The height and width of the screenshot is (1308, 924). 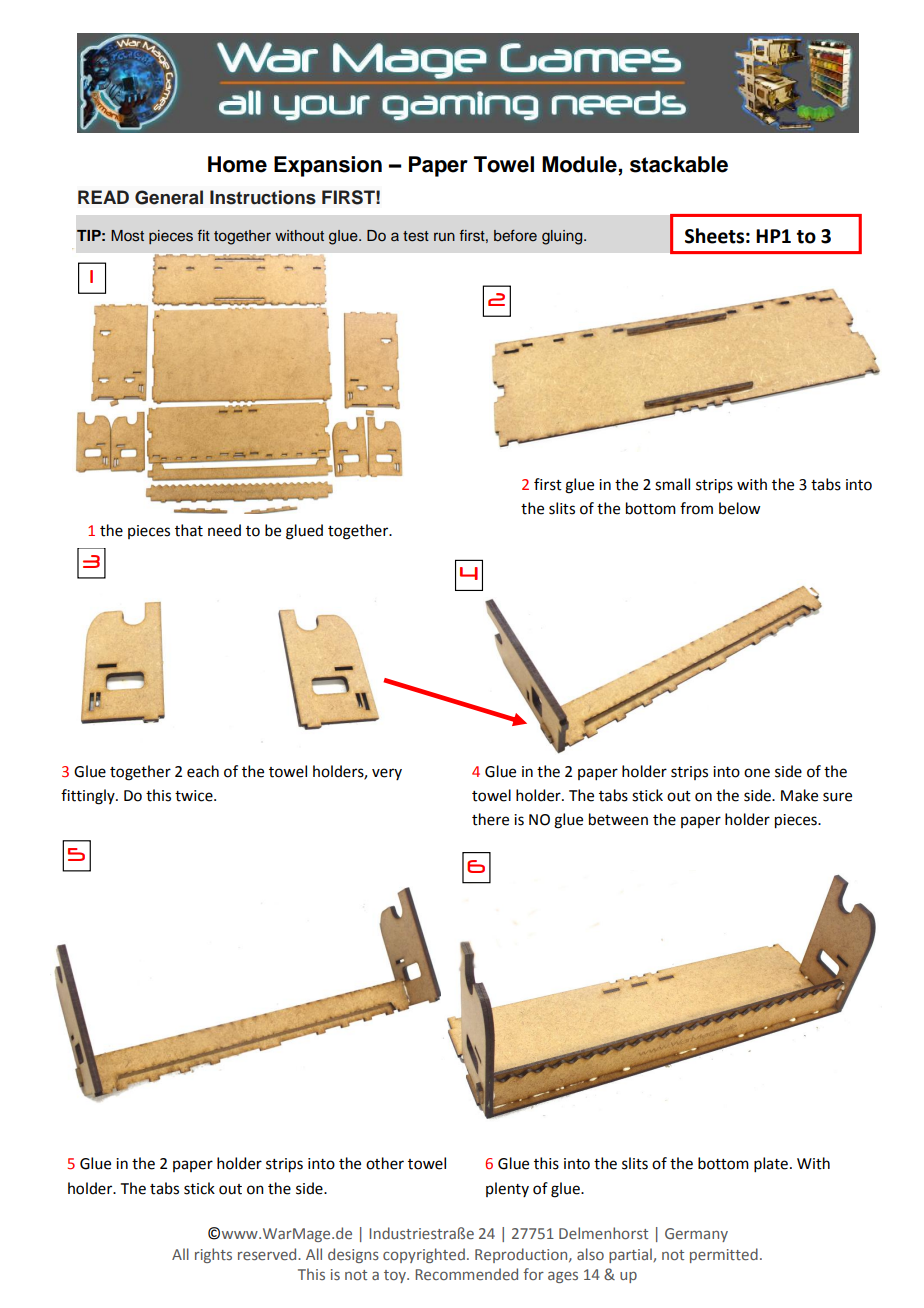 I want to click on one, so click(x=757, y=773).
